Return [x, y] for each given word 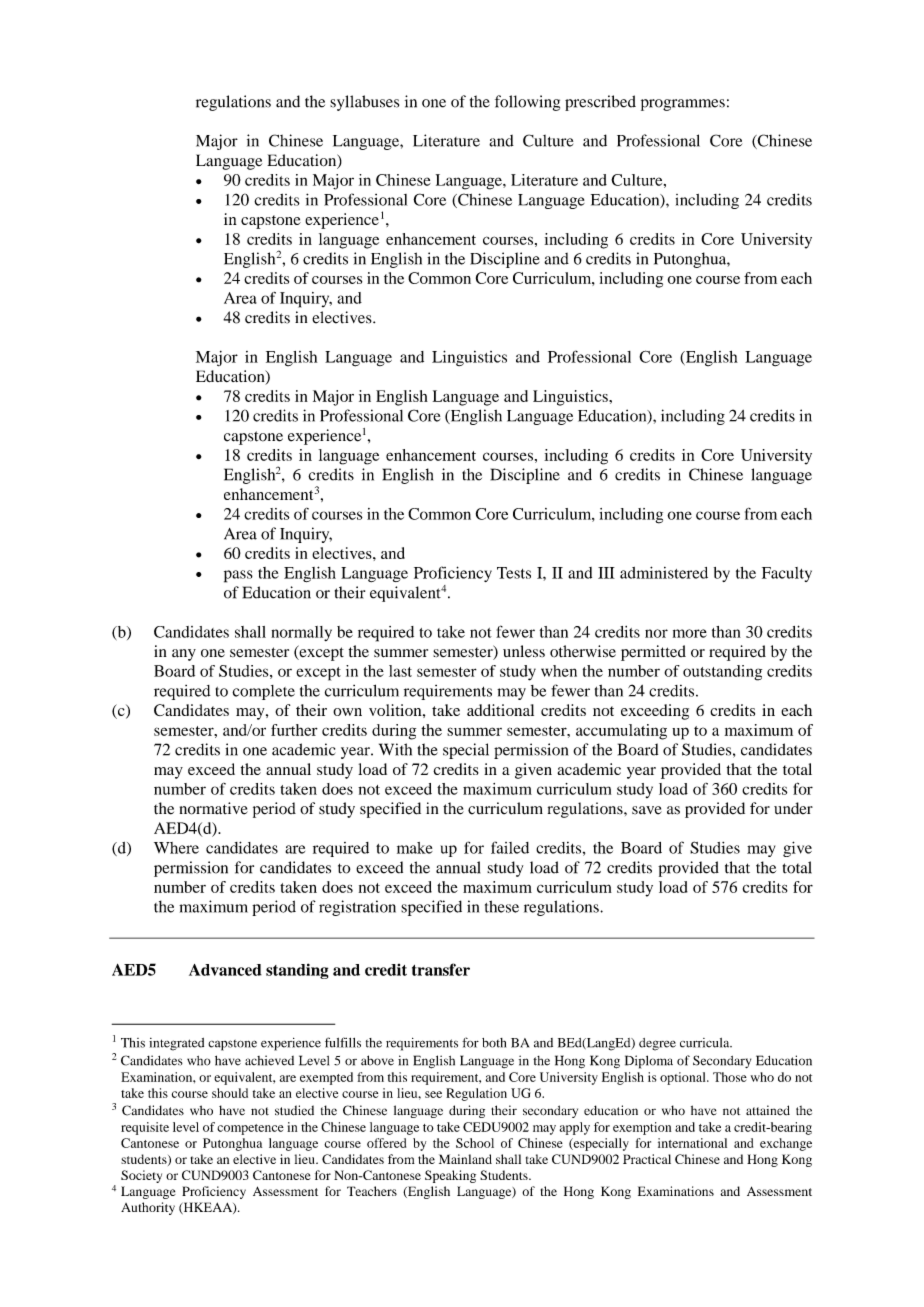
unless [524, 651]
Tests [514, 573]
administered [664, 572]
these [502, 906]
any [184, 655]
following [527, 103]
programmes [683, 105]
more [690, 633]
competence [250, 1129]
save [647, 810]
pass [238, 576]
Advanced [225, 970]
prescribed [600, 103]
